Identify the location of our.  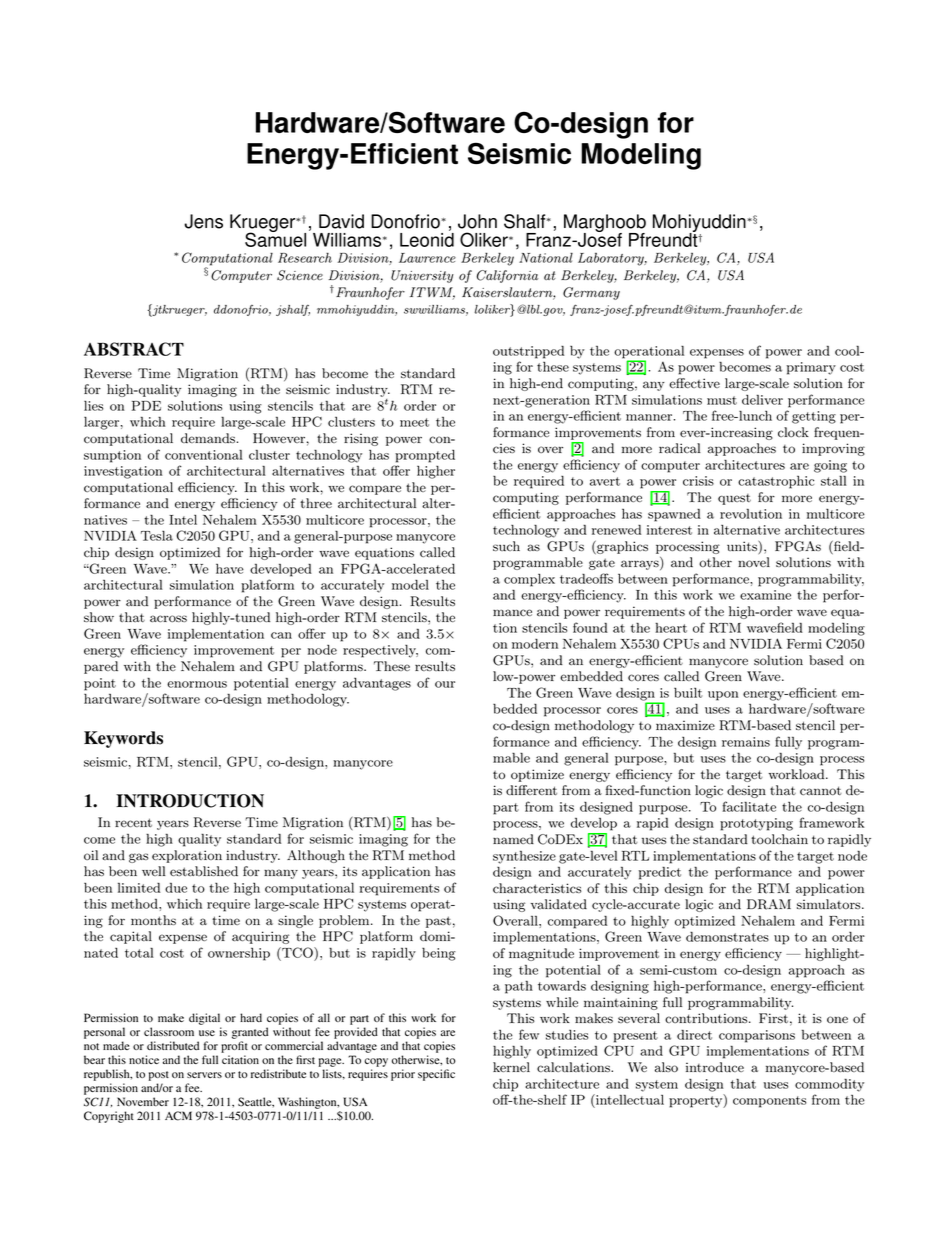
(445, 684).
